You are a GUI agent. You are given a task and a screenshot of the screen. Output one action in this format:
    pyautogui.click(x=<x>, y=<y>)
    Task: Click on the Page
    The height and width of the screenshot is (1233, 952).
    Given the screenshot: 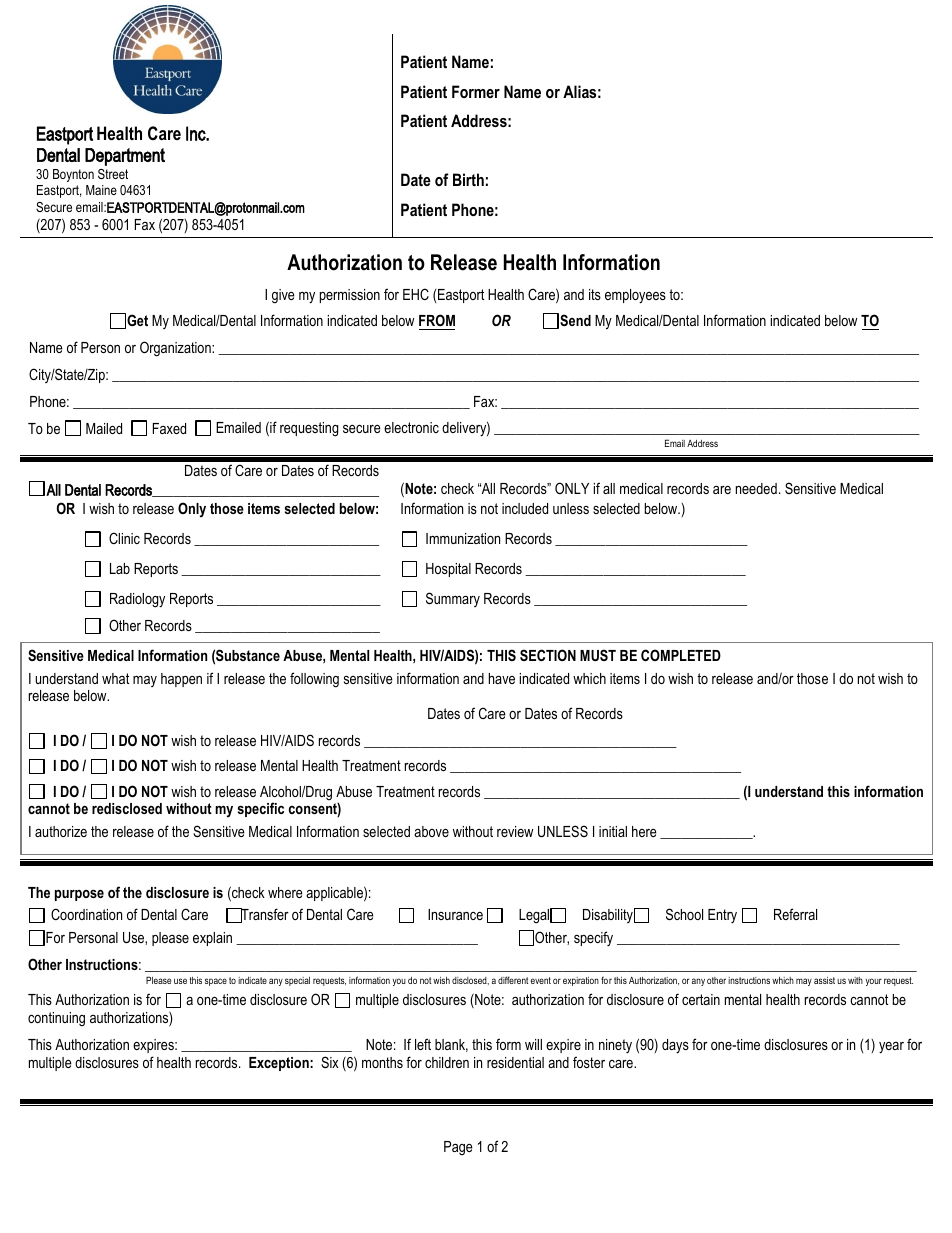 What is the action you would take?
    pyautogui.click(x=458, y=1148)
